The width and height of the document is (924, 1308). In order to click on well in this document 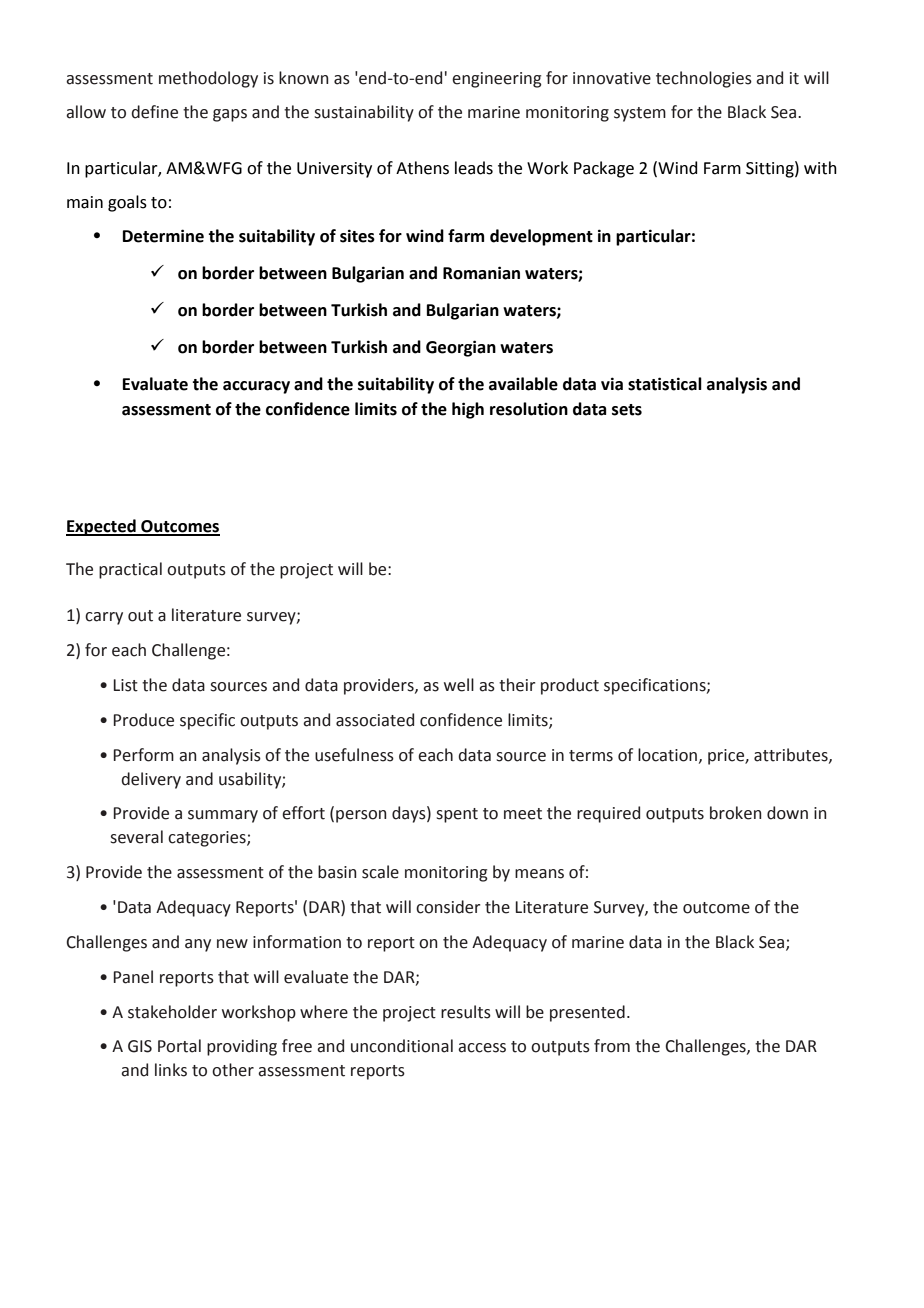, I will do `click(459, 685)`.
